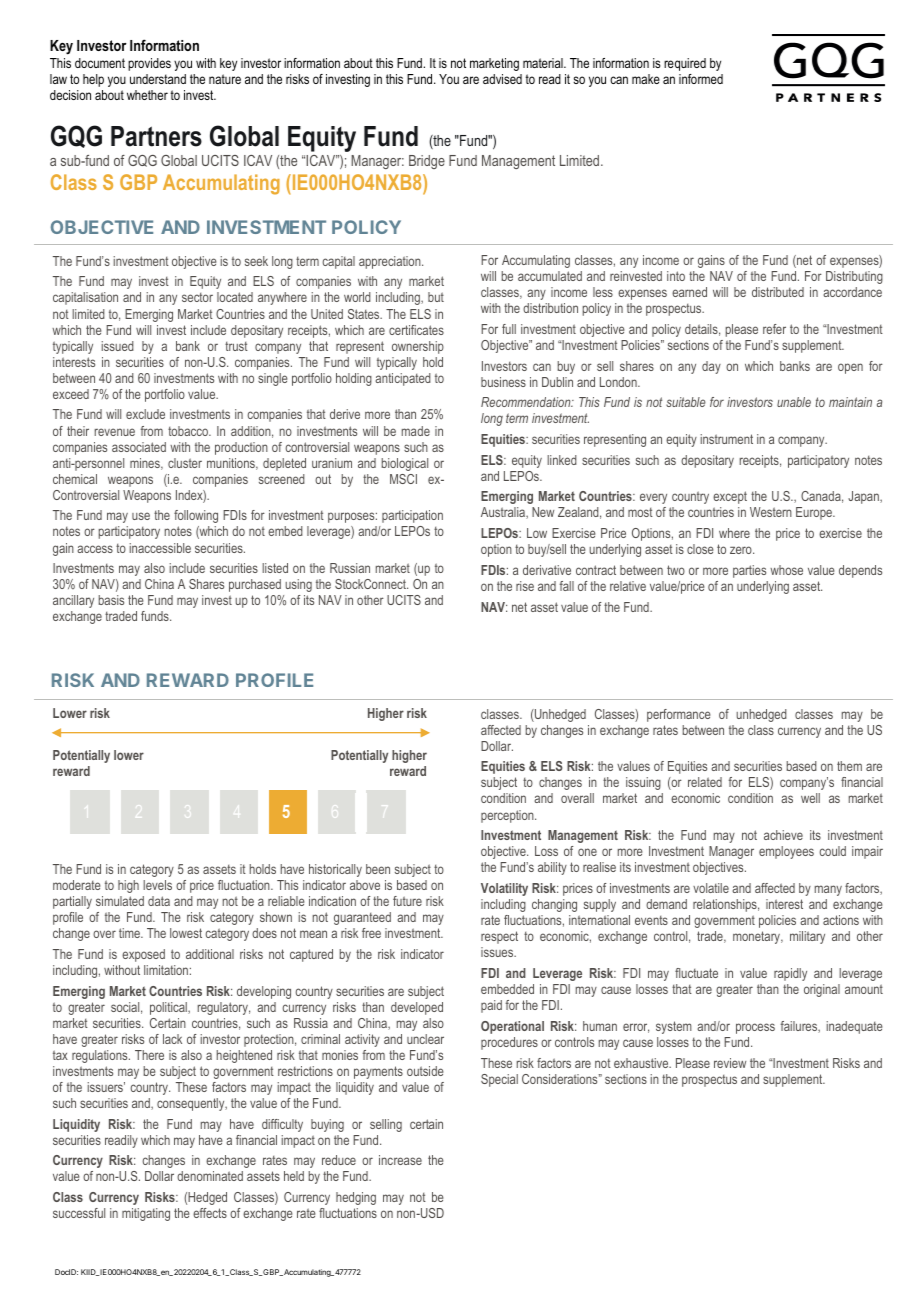 The image size is (924, 1308). Describe the element at coordinates (146, 1214) in the screenshot. I see `mitigating` at that location.
